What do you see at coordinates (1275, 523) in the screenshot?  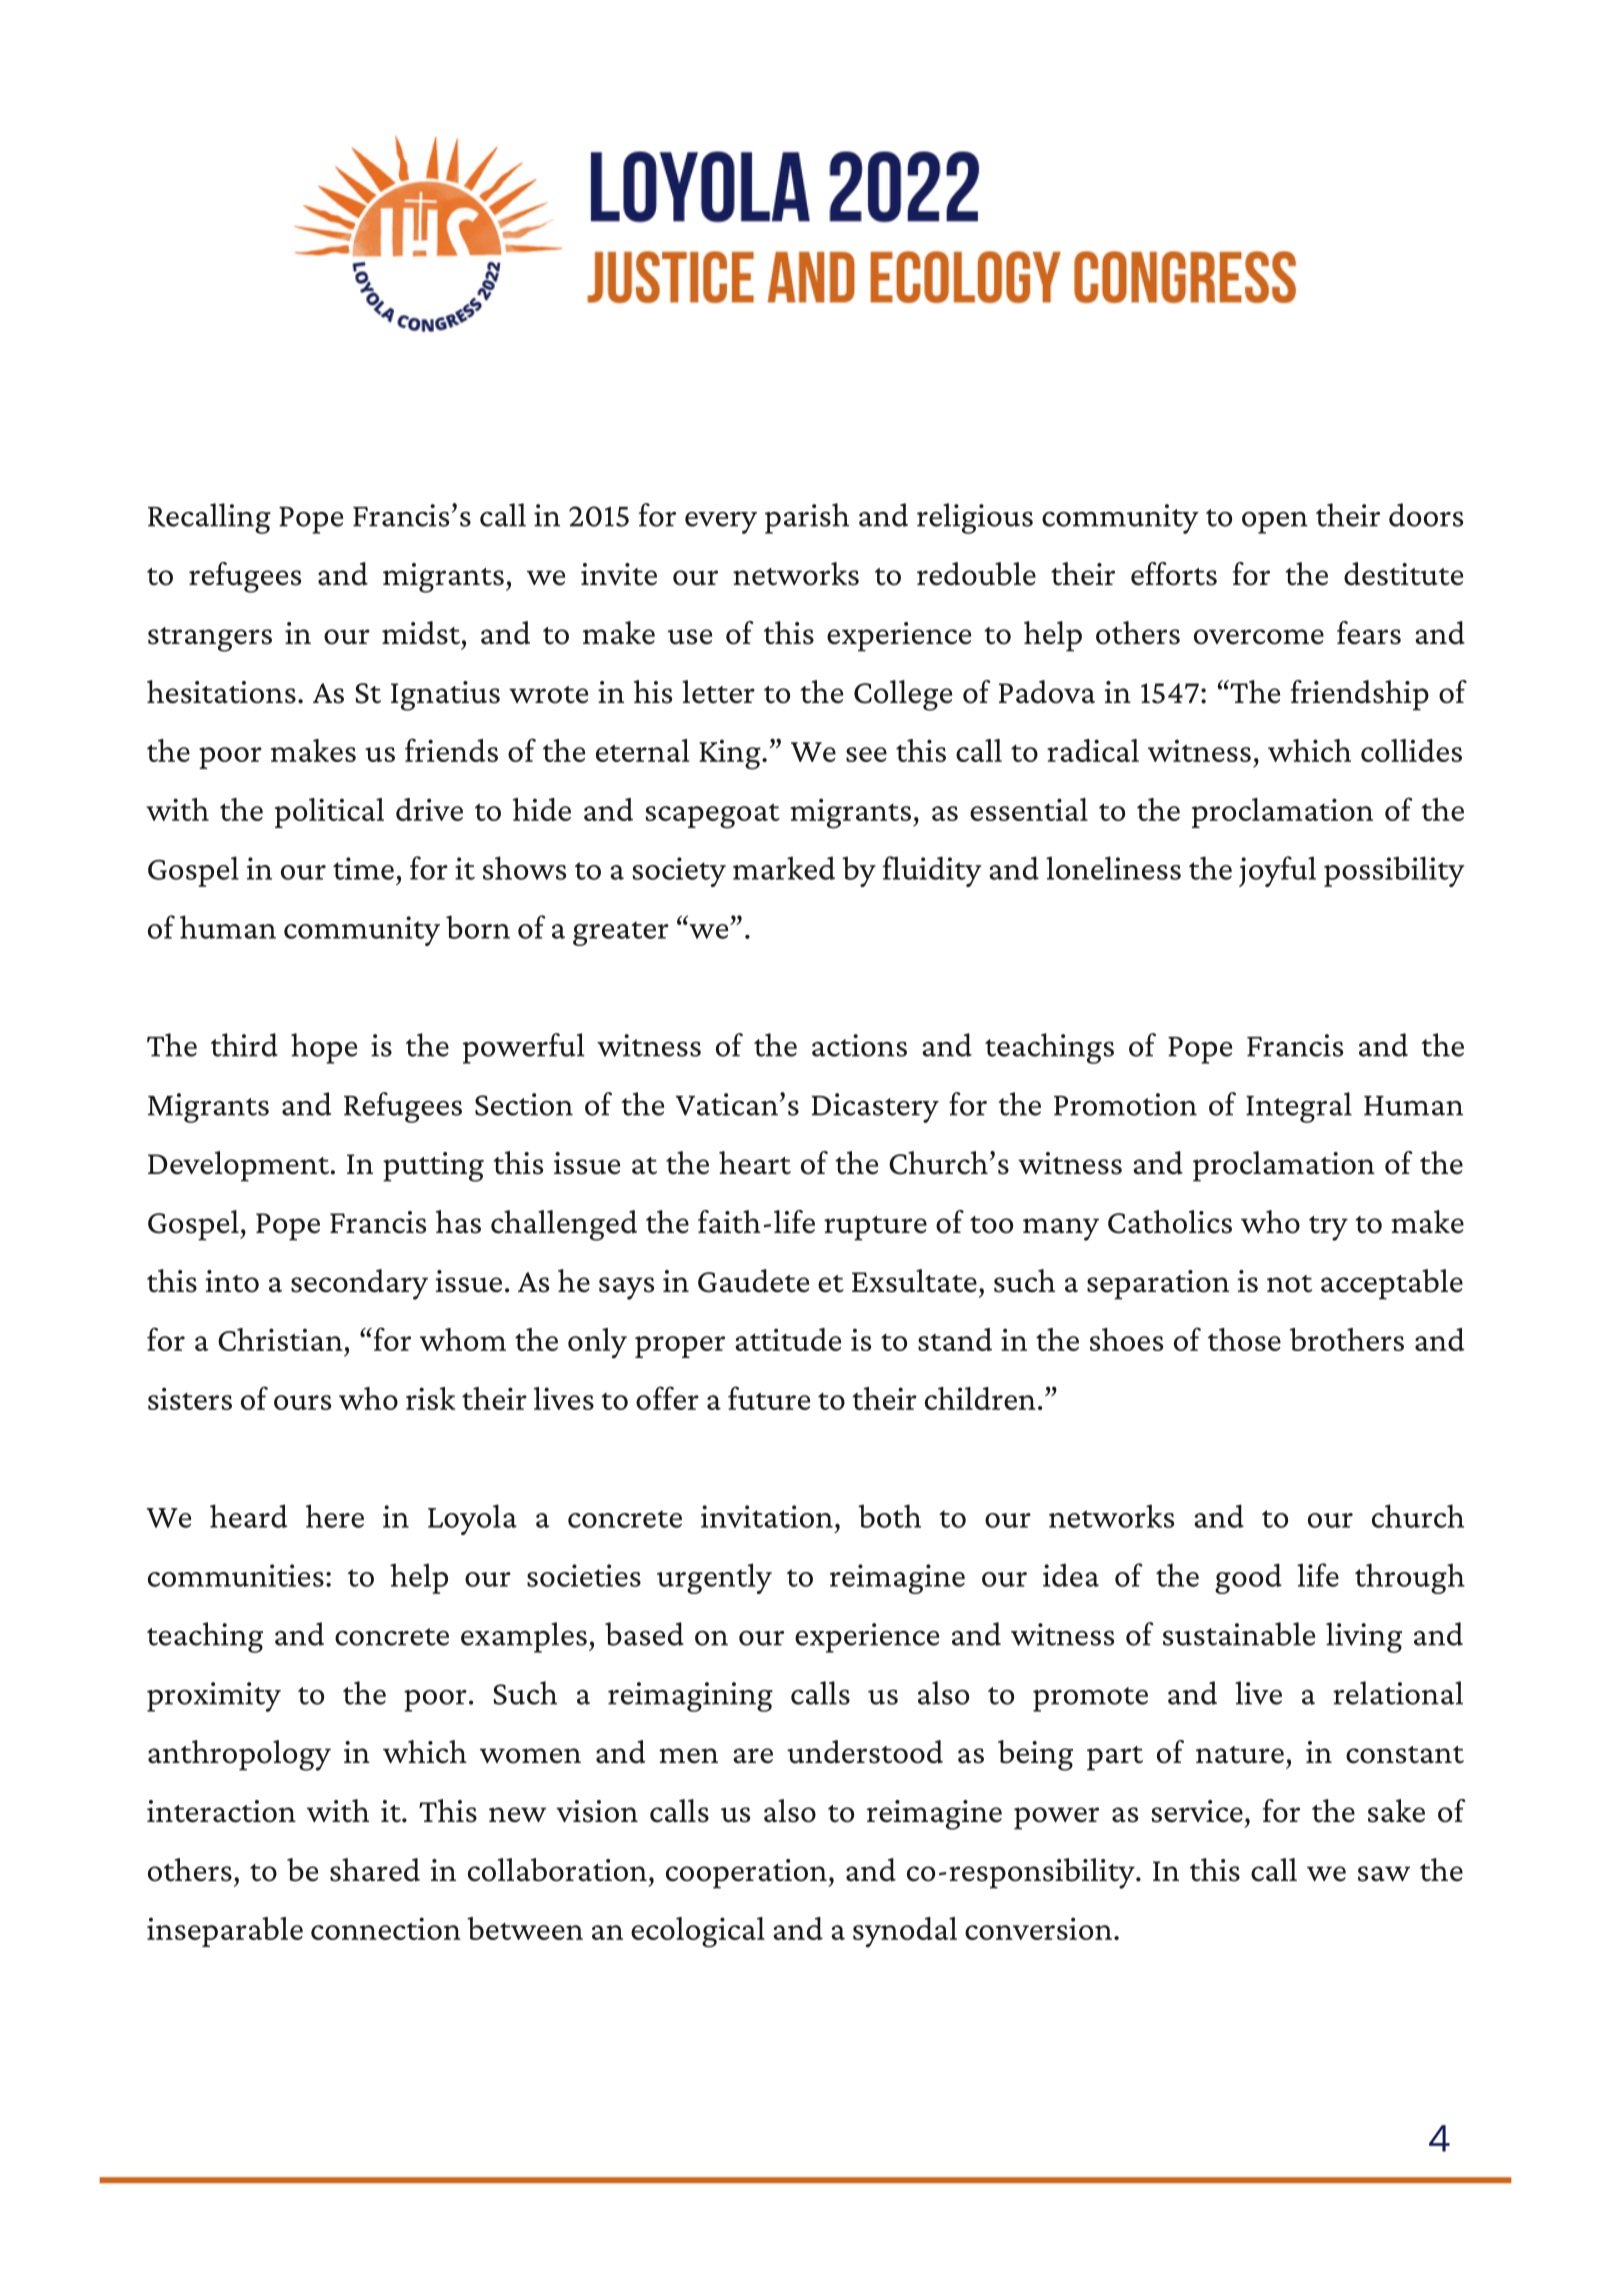 I see `open` at bounding box center [1275, 523].
